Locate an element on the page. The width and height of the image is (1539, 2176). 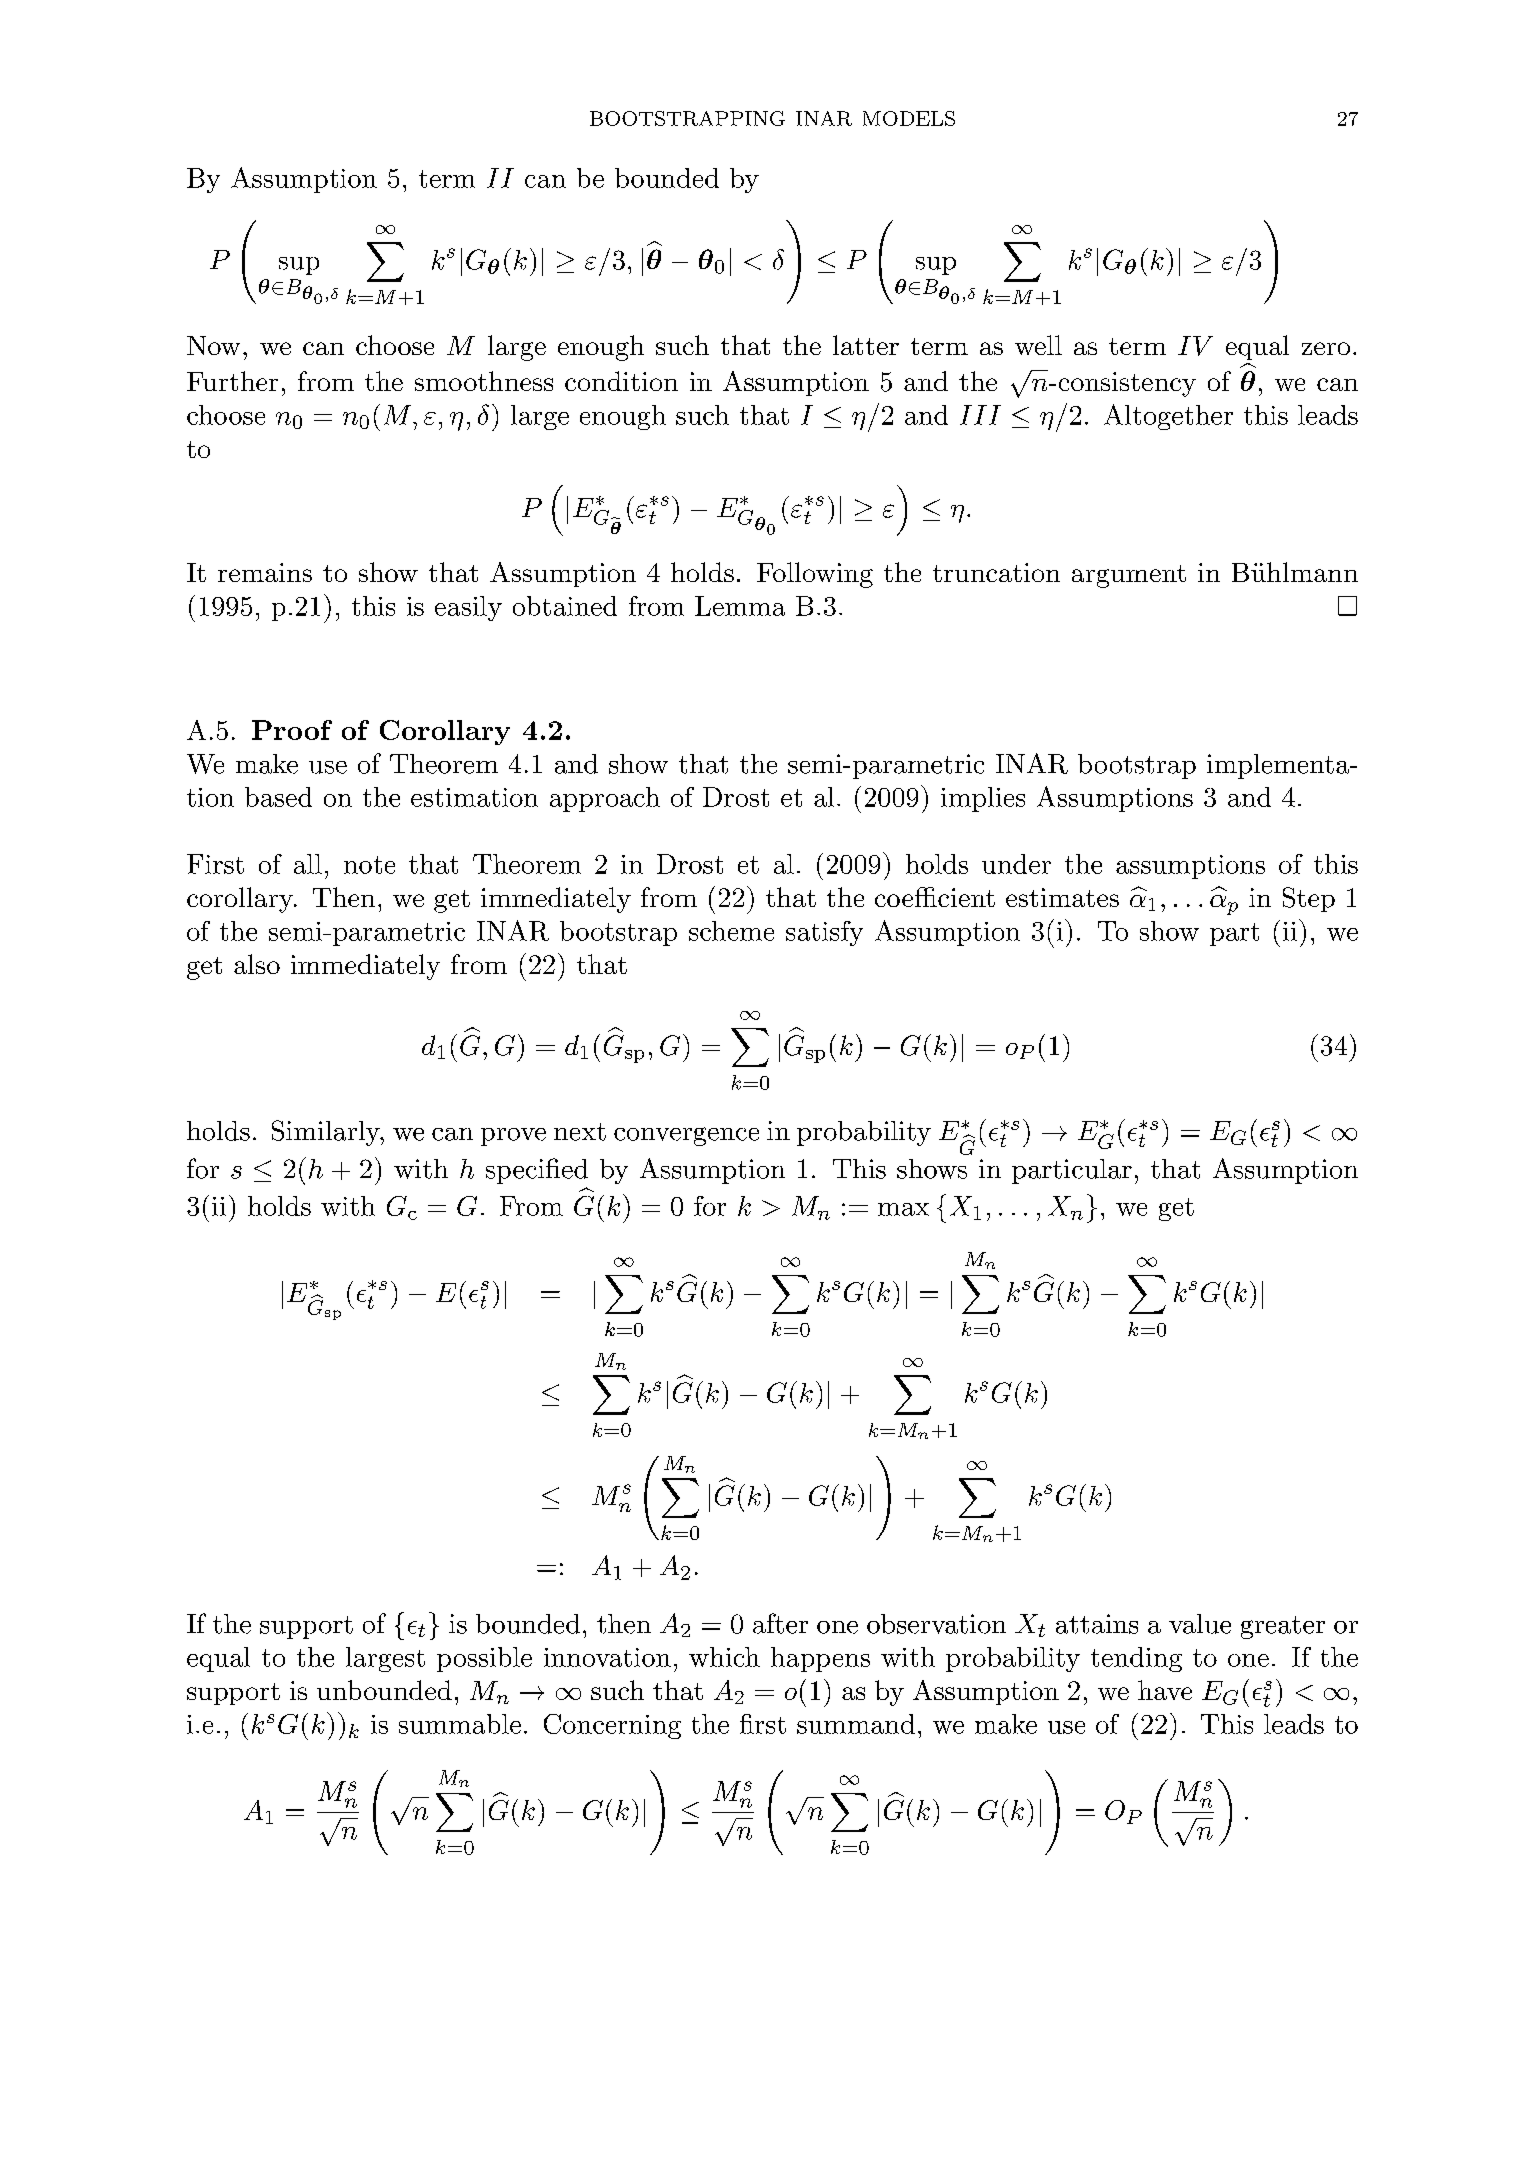
Similarly is located at coordinates (327, 1133).
